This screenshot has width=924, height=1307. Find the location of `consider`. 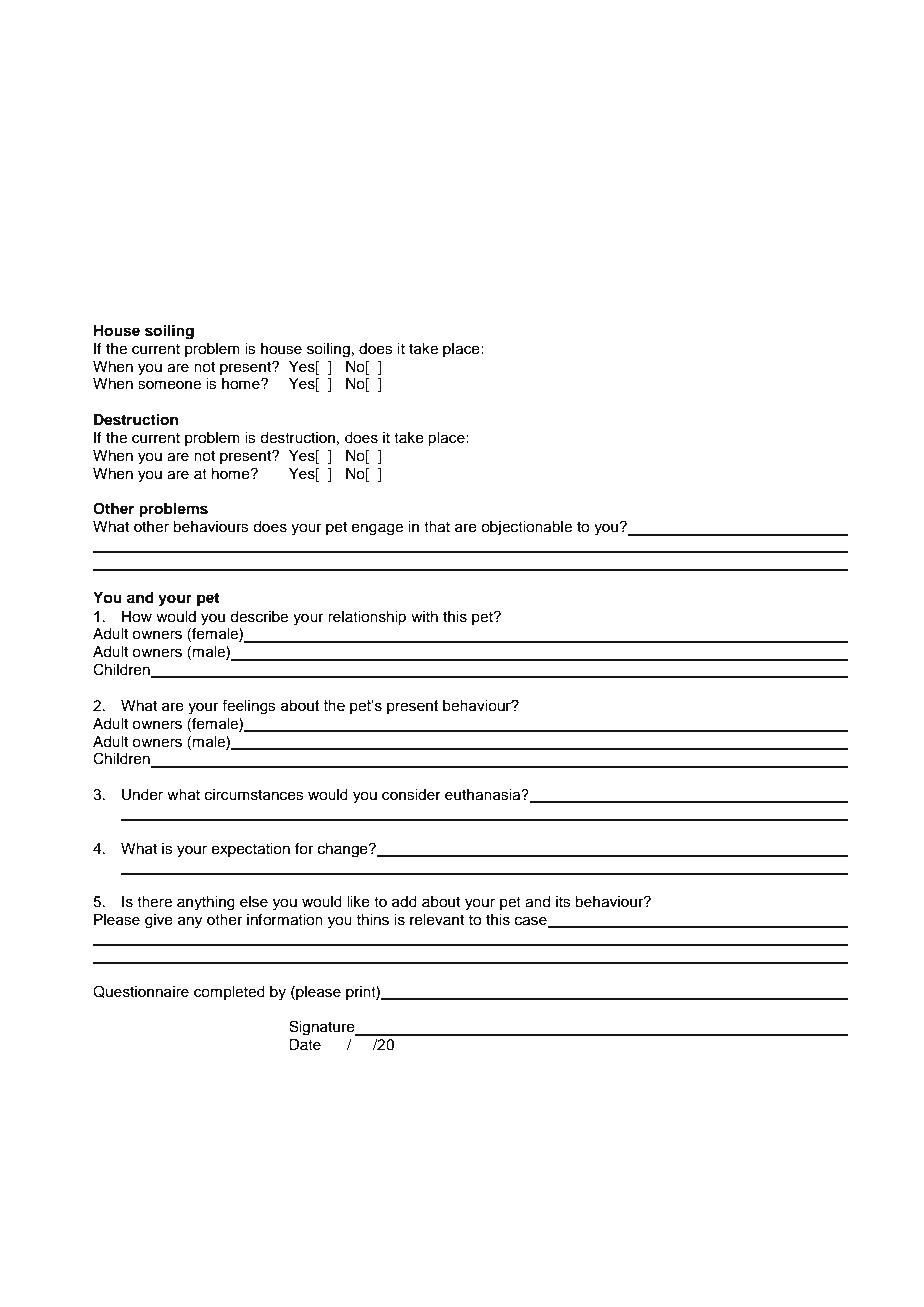

consider is located at coordinates (411, 795).
